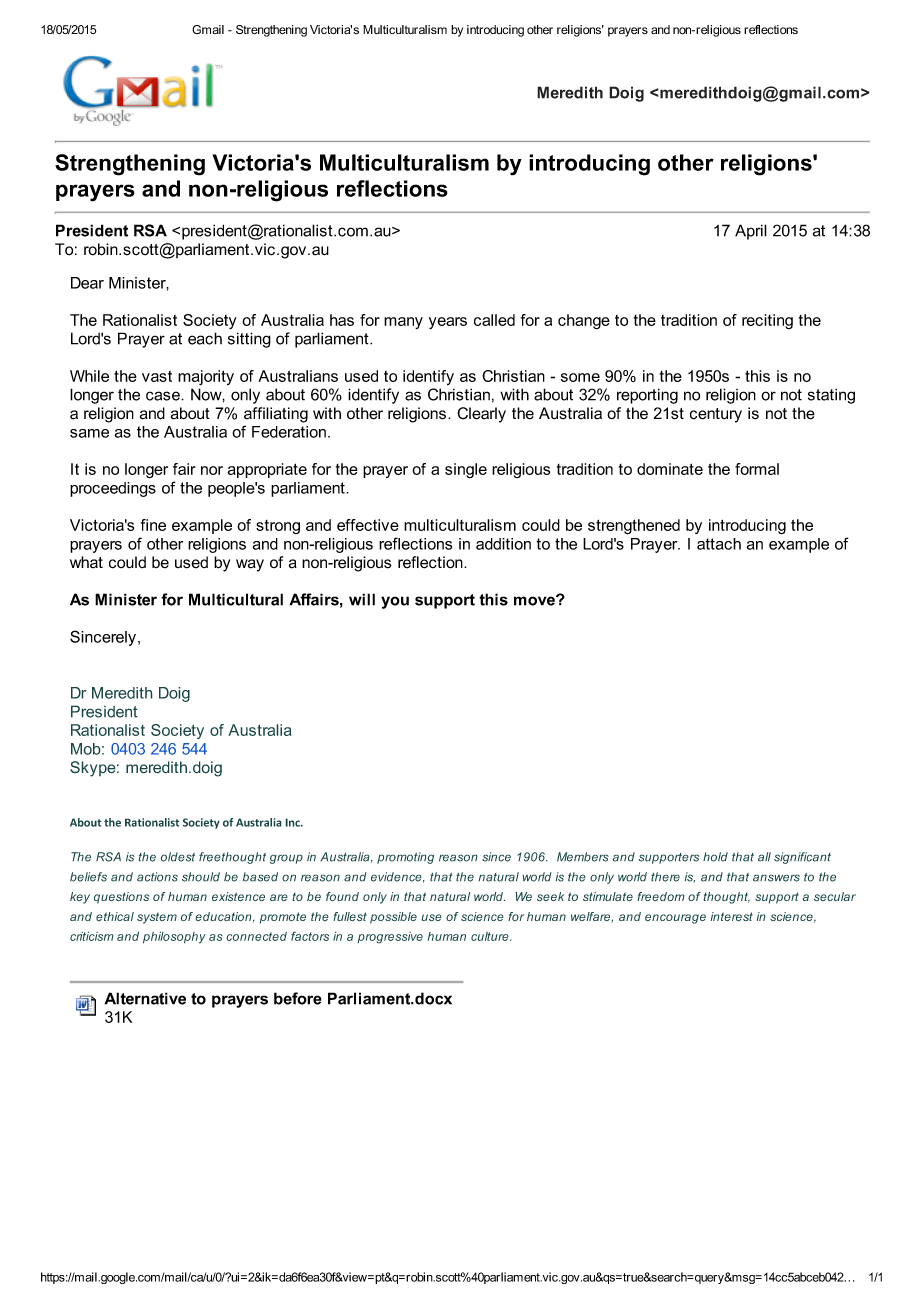 The height and width of the screenshot is (1308, 924). What do you see at coordinates (113, 489) in the screenshot?
I see `proceedings` at bounding box center [113, 489].
